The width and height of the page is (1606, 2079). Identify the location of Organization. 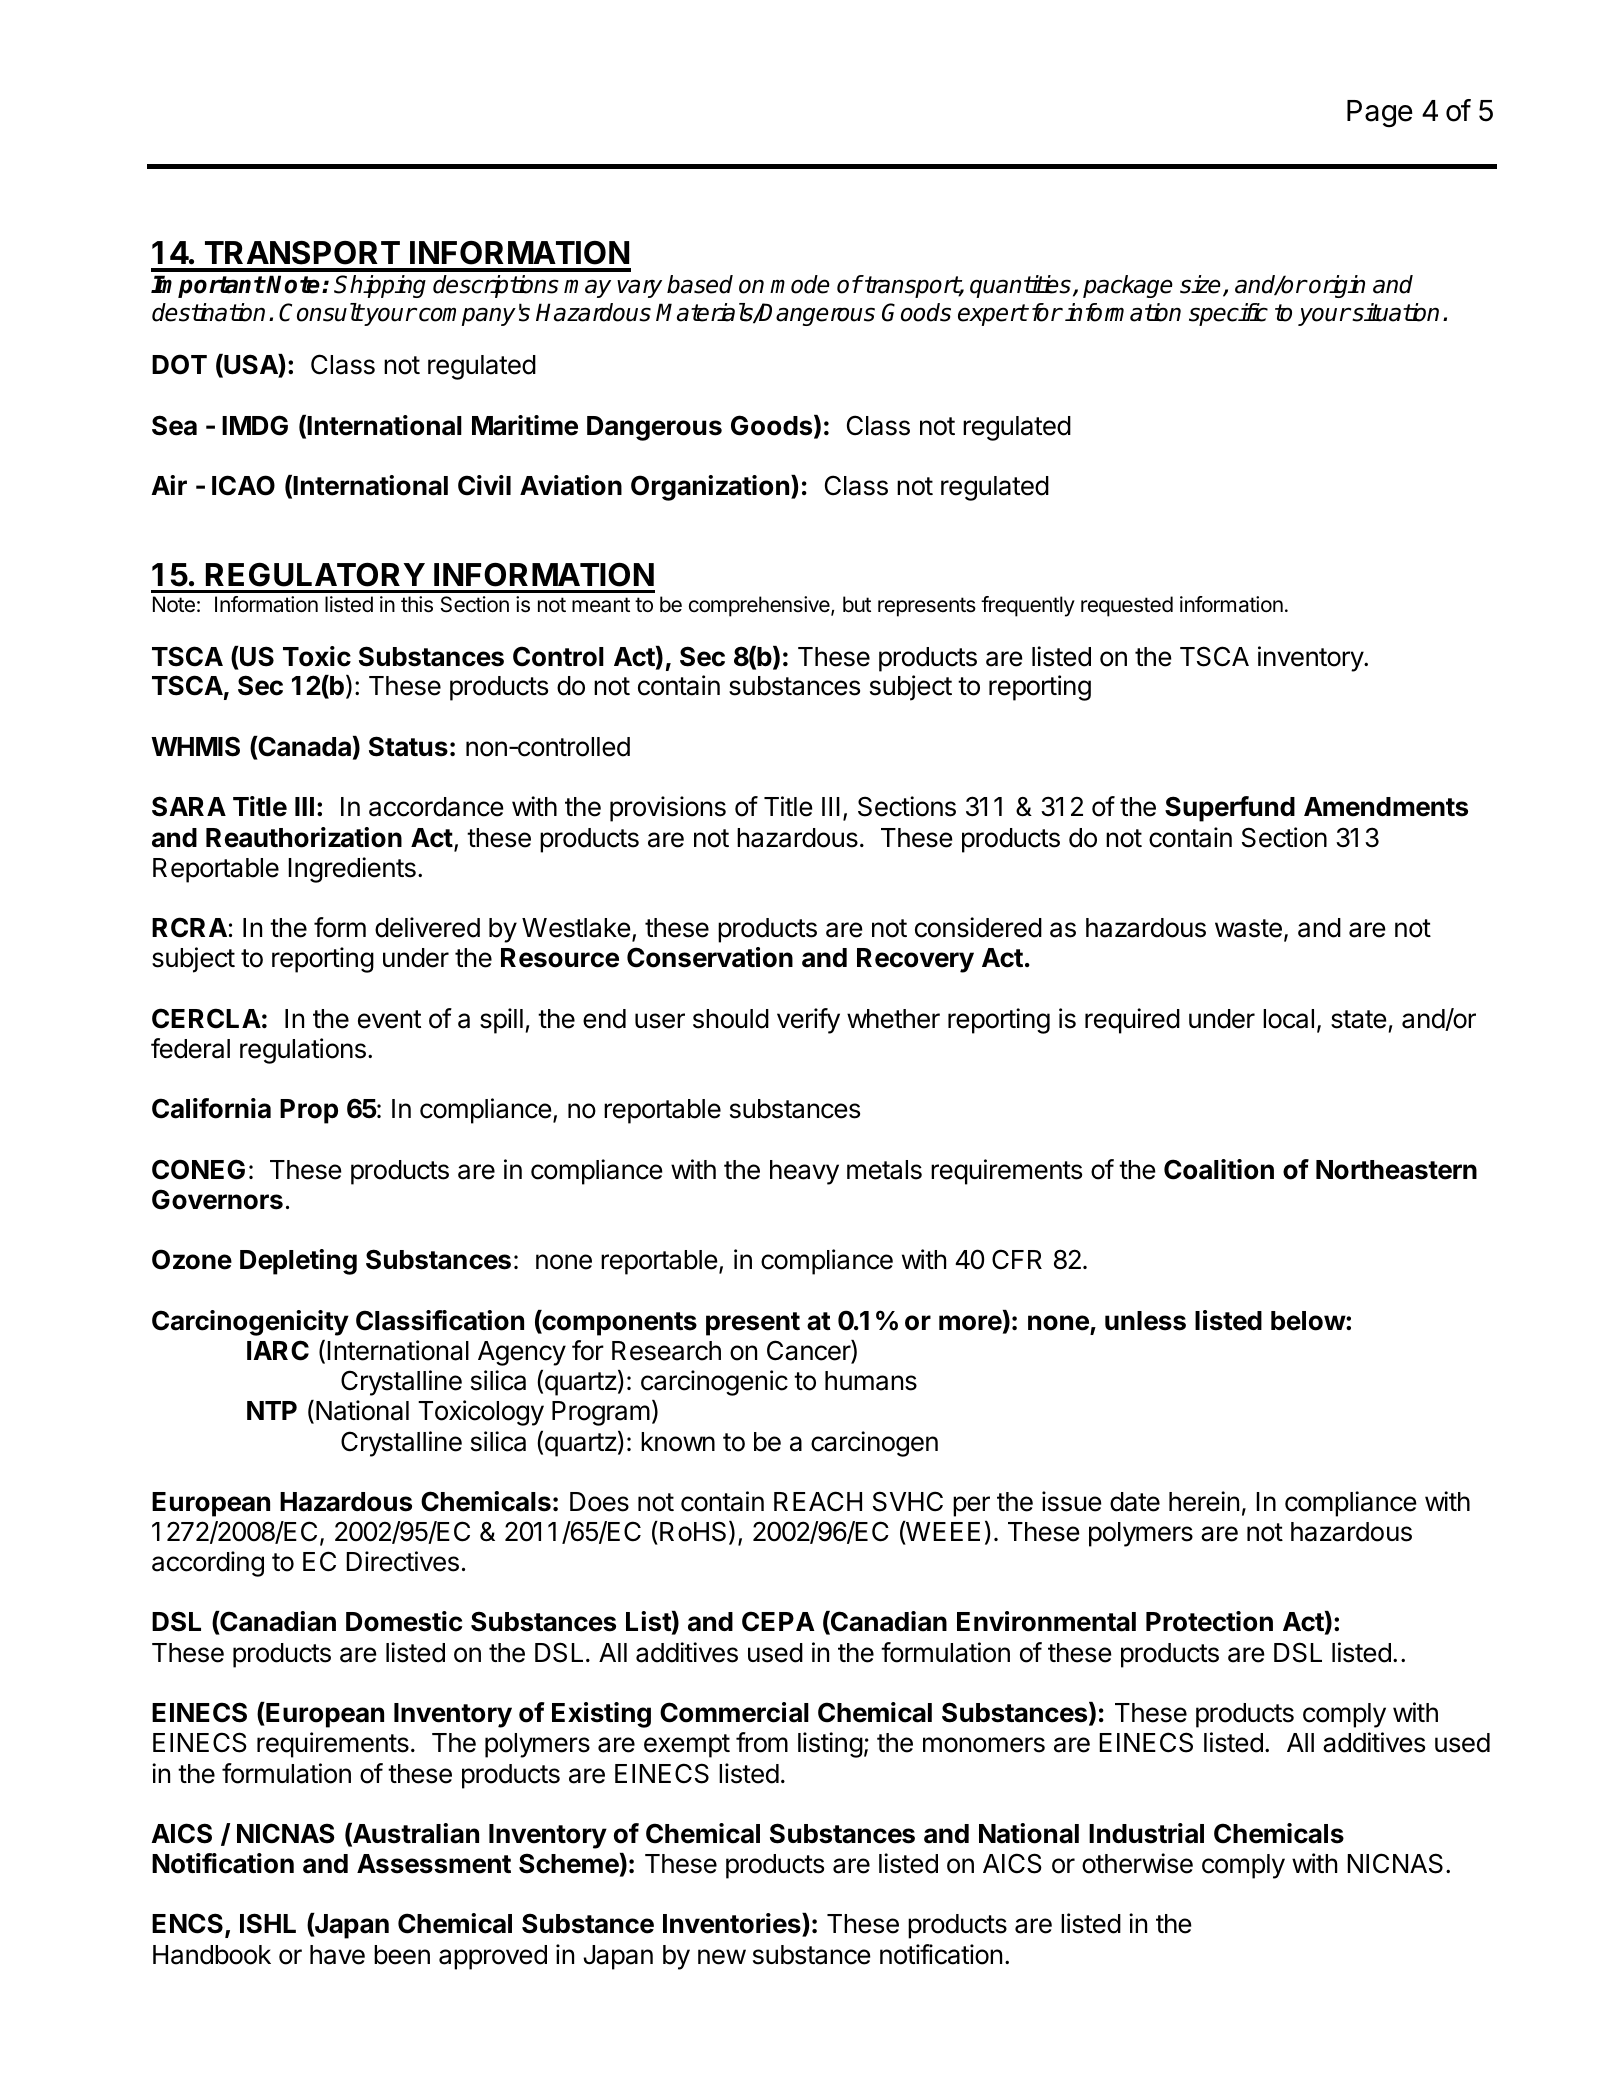
(710, 488).
